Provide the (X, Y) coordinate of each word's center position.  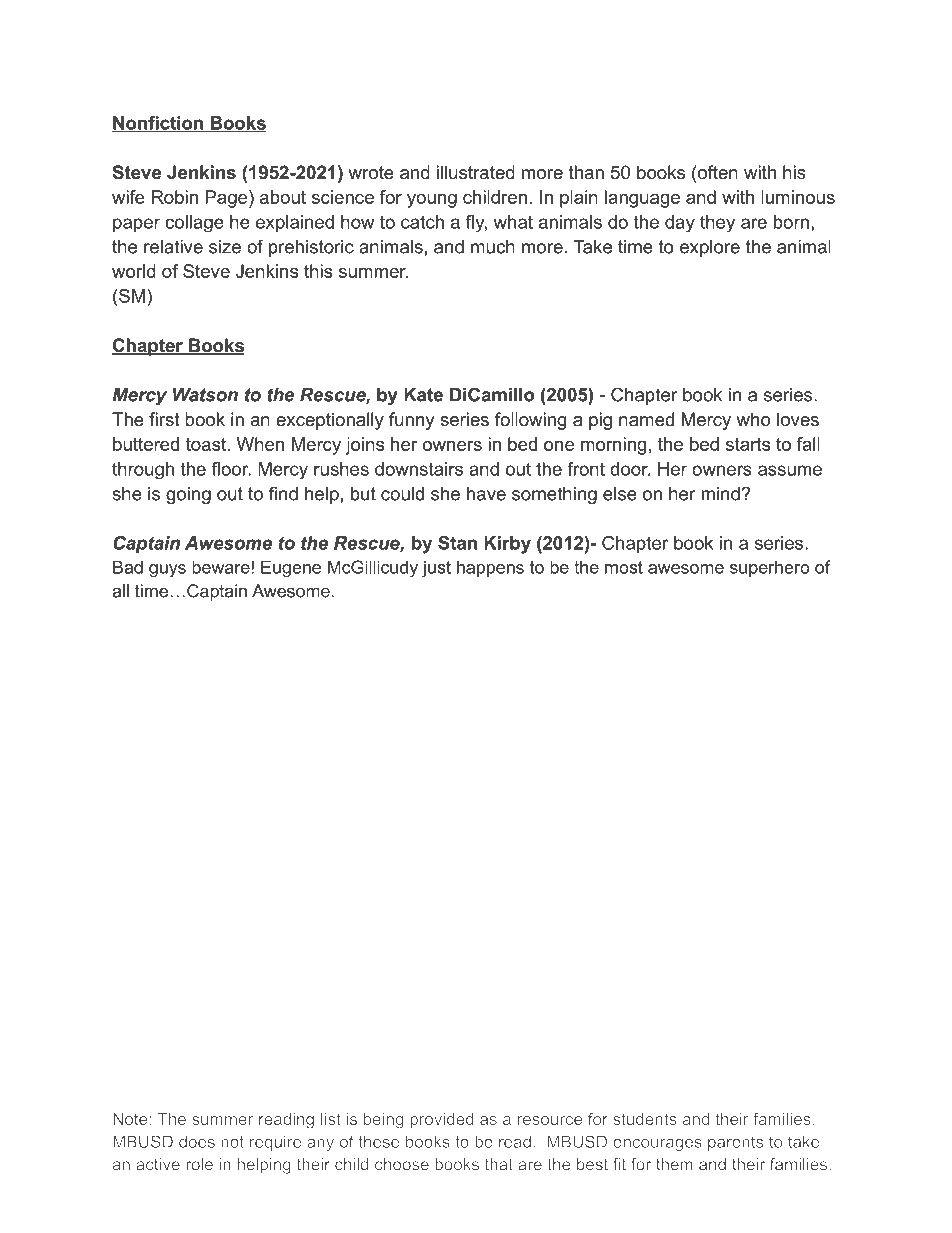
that (499, 1164)
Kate (423, 395)
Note (131, 1119)
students (645, 1119)
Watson (205, 395)
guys (167, 571)
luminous (798, 197)
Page (227, 199)
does (197, 1141)
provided (442, 1120)
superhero (770, 568)
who (753, 419)
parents (735, 1143)
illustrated (476, 172)
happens (490, 568)
